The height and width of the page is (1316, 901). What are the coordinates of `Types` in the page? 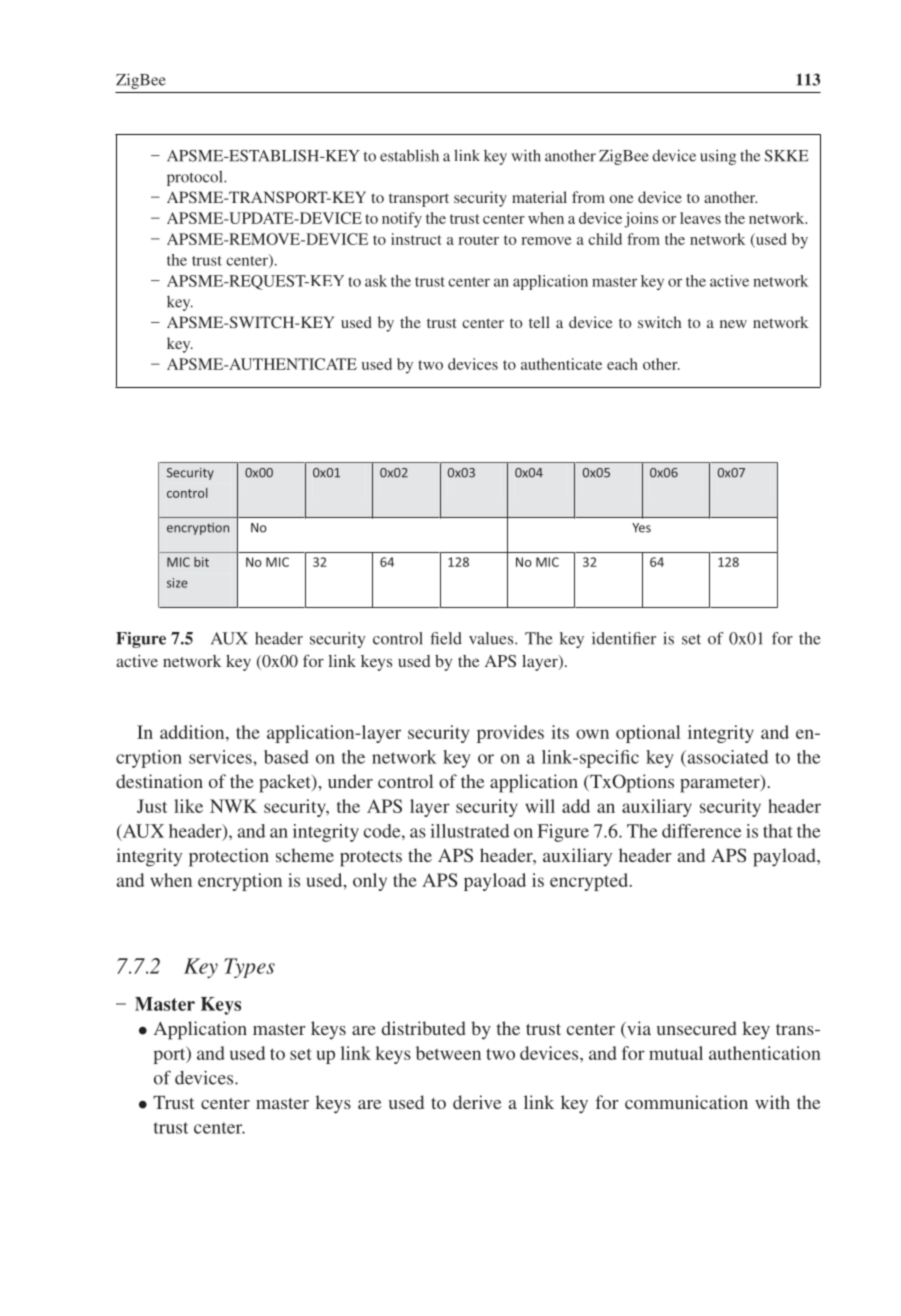 It's located at (249, 968).
